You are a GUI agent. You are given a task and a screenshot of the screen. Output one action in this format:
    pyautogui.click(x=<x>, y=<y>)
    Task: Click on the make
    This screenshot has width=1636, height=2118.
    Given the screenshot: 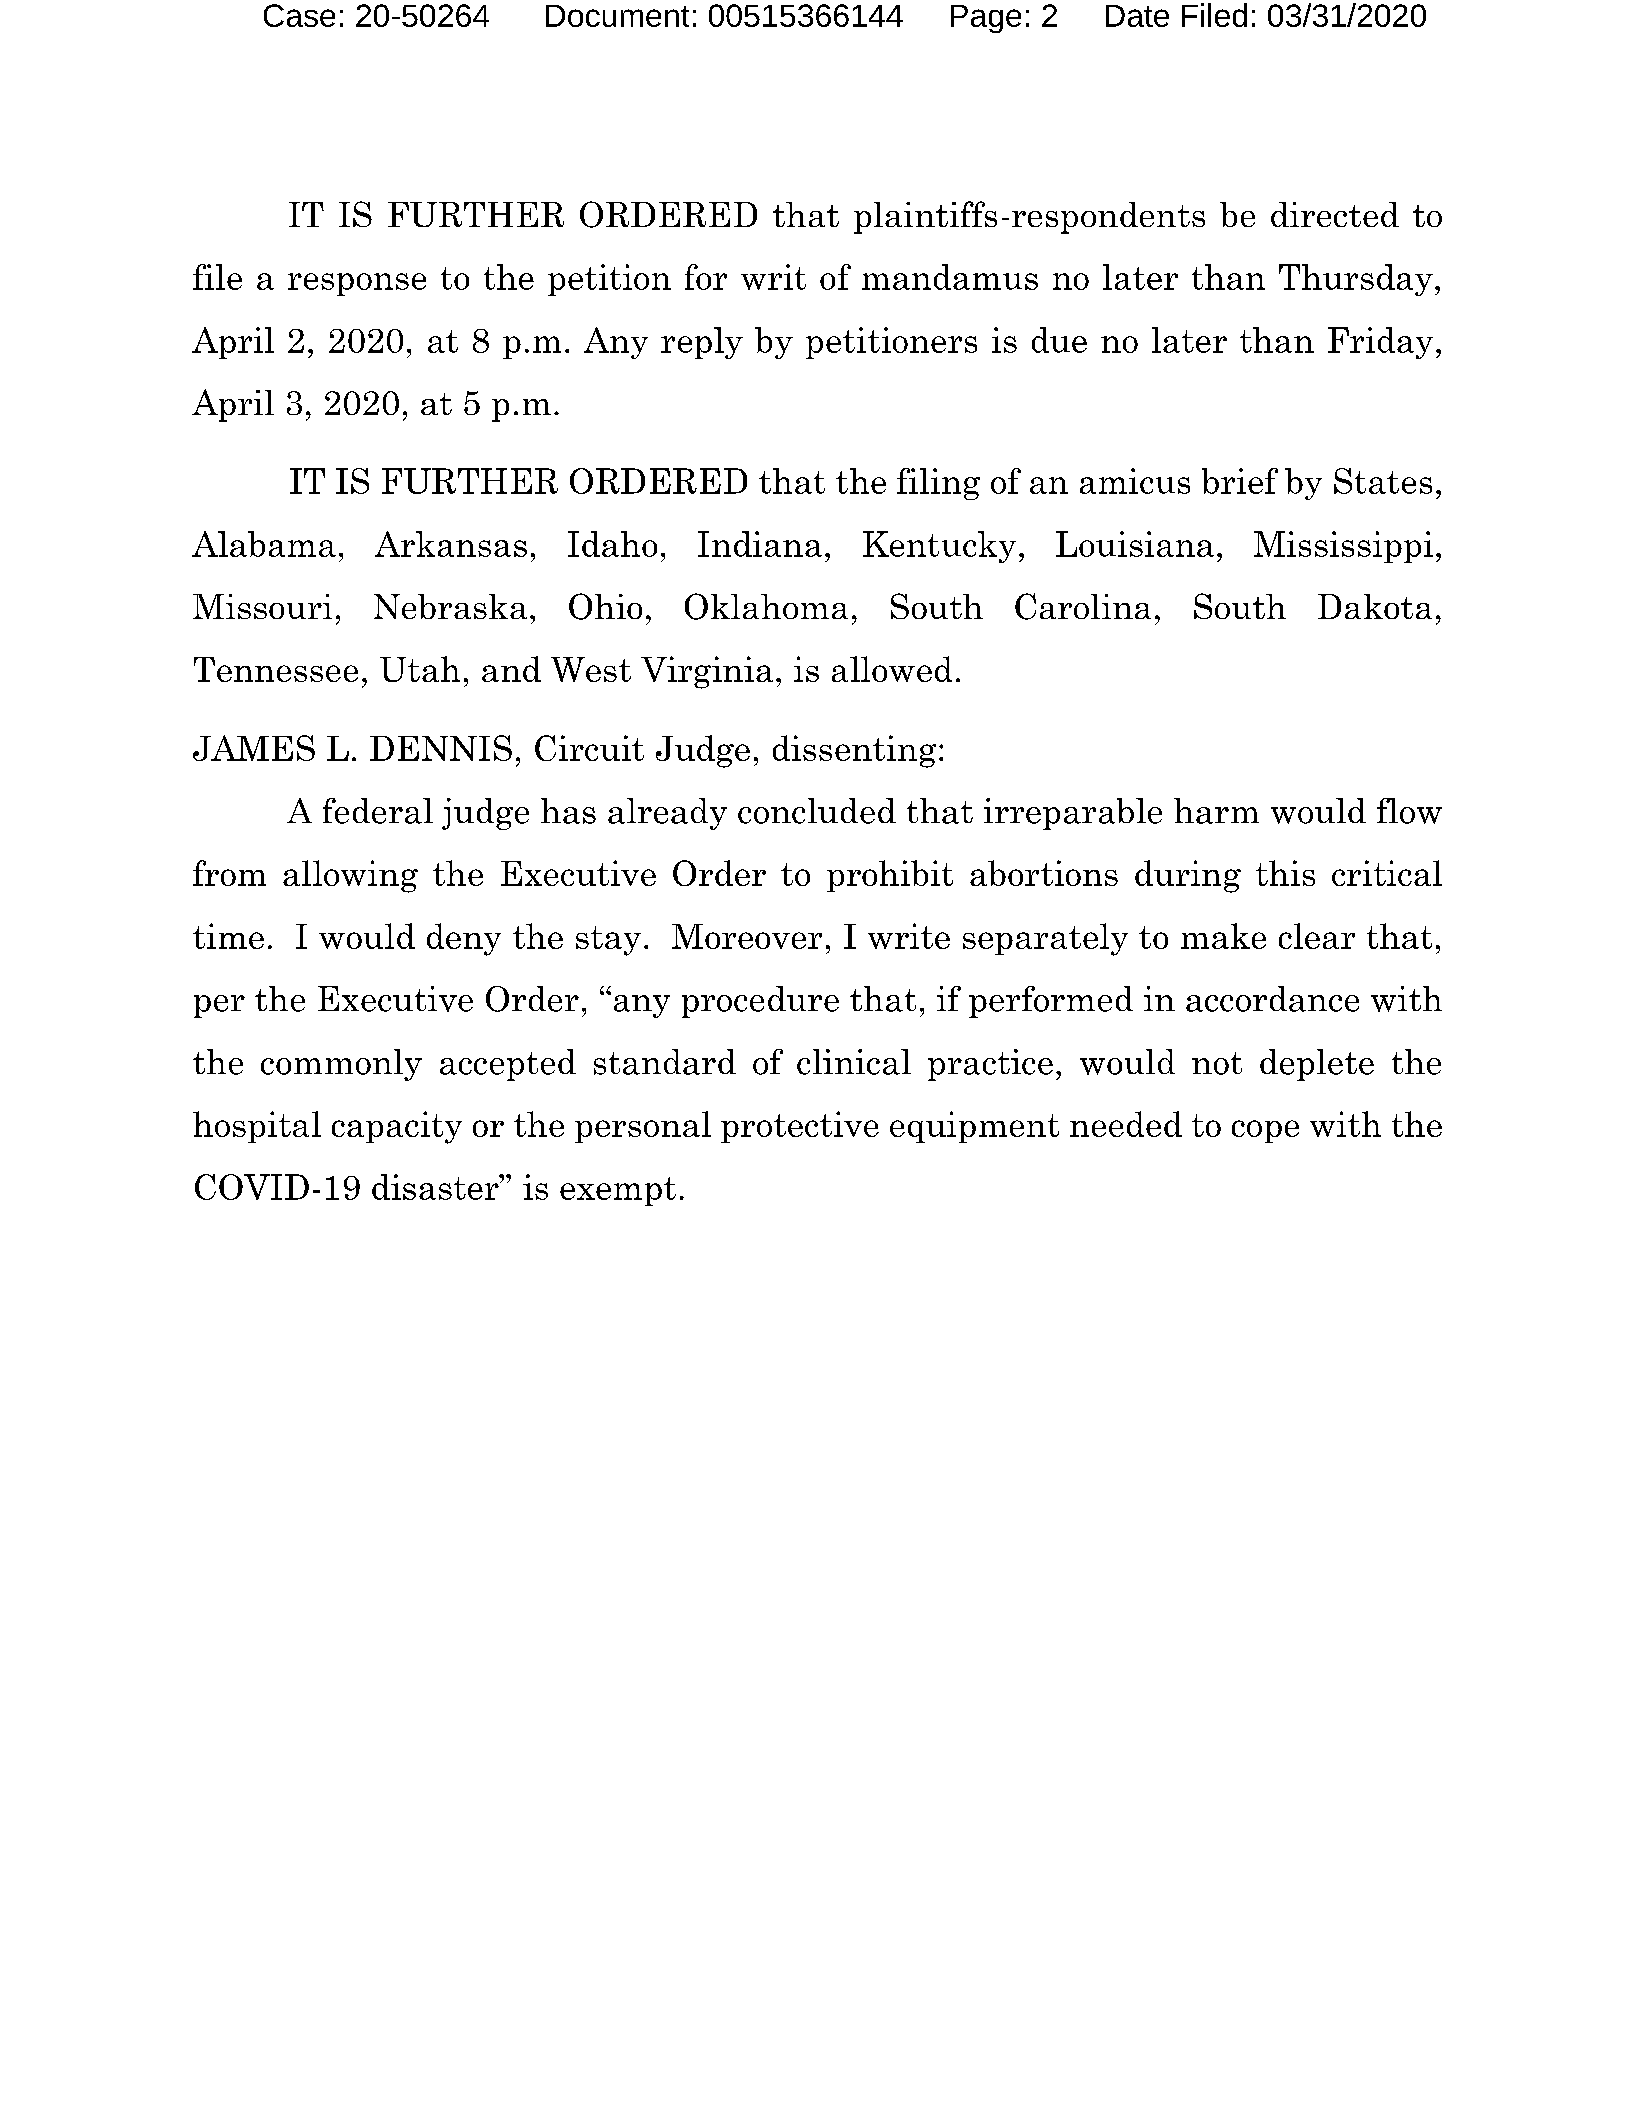 What is the action you would take?
    pyautogui.click(x=1223, y=936)
